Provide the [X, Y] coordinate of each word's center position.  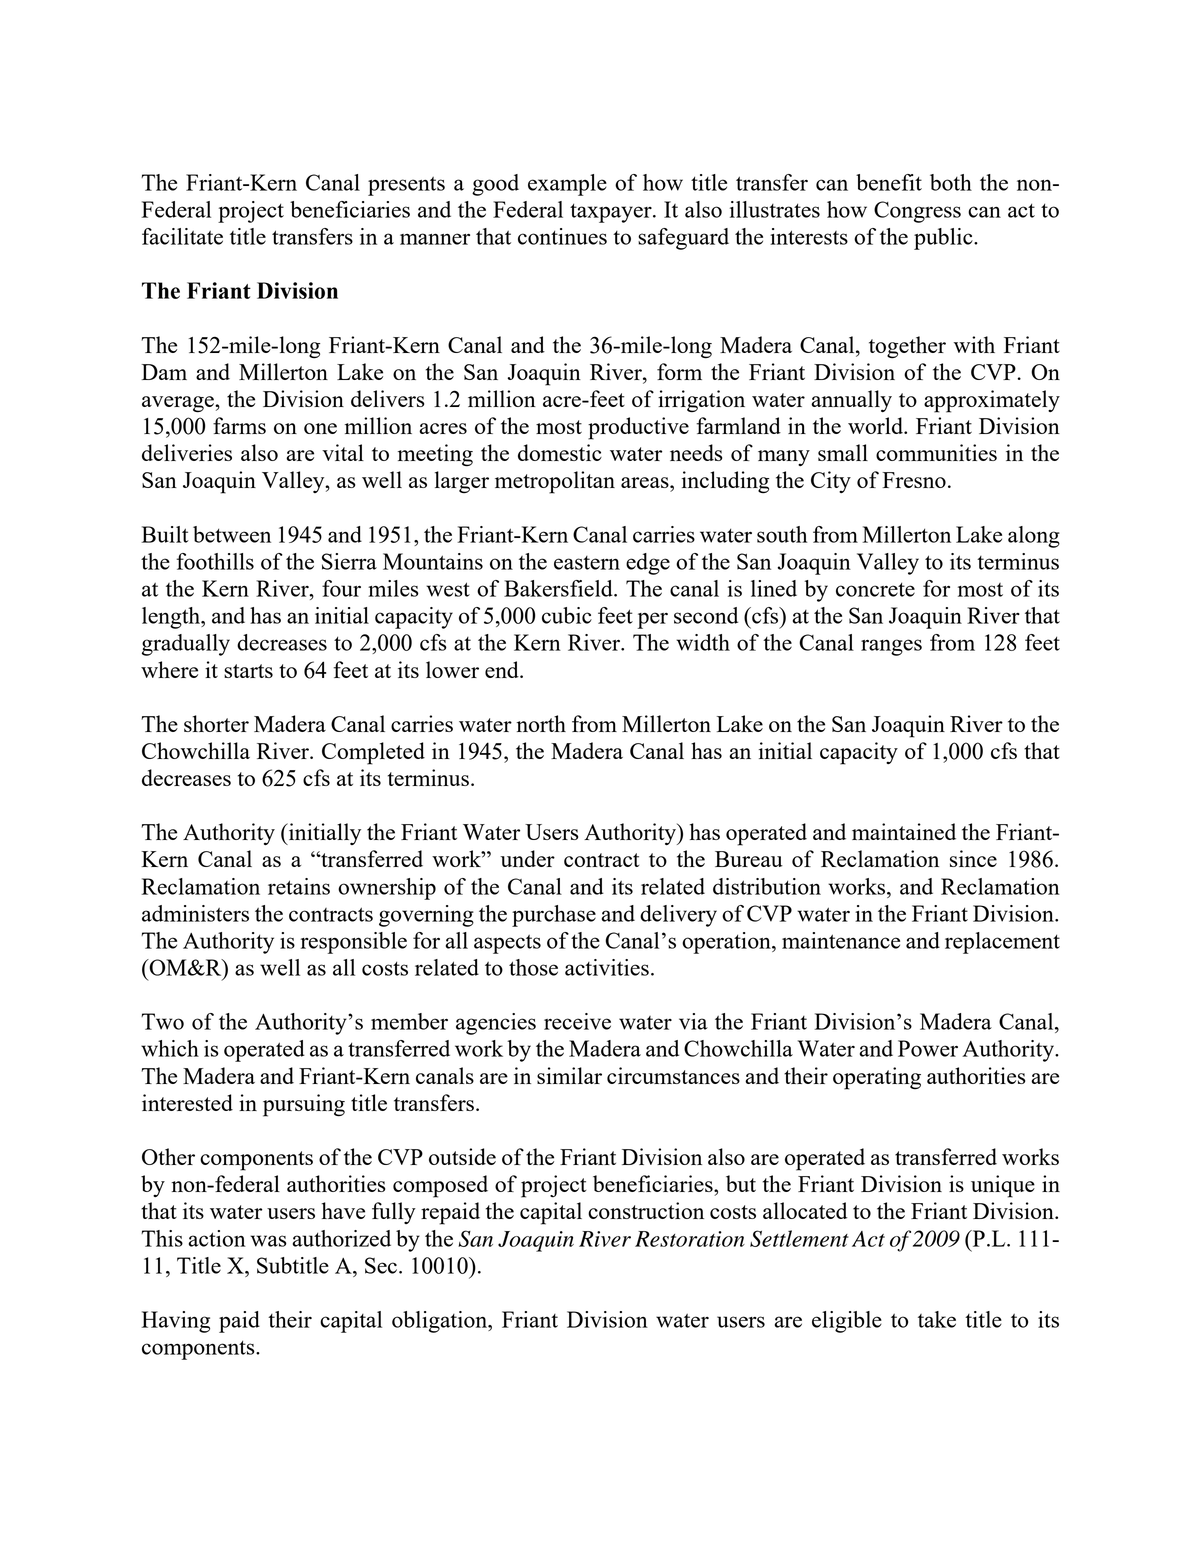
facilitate [182, 236]
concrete [875, 590]
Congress [917, 212]
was [268, 1241]
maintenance [841, 940]
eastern [587, 563]
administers [195, 913]
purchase [554, 916]
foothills [215, 561]
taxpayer [612, 213]
